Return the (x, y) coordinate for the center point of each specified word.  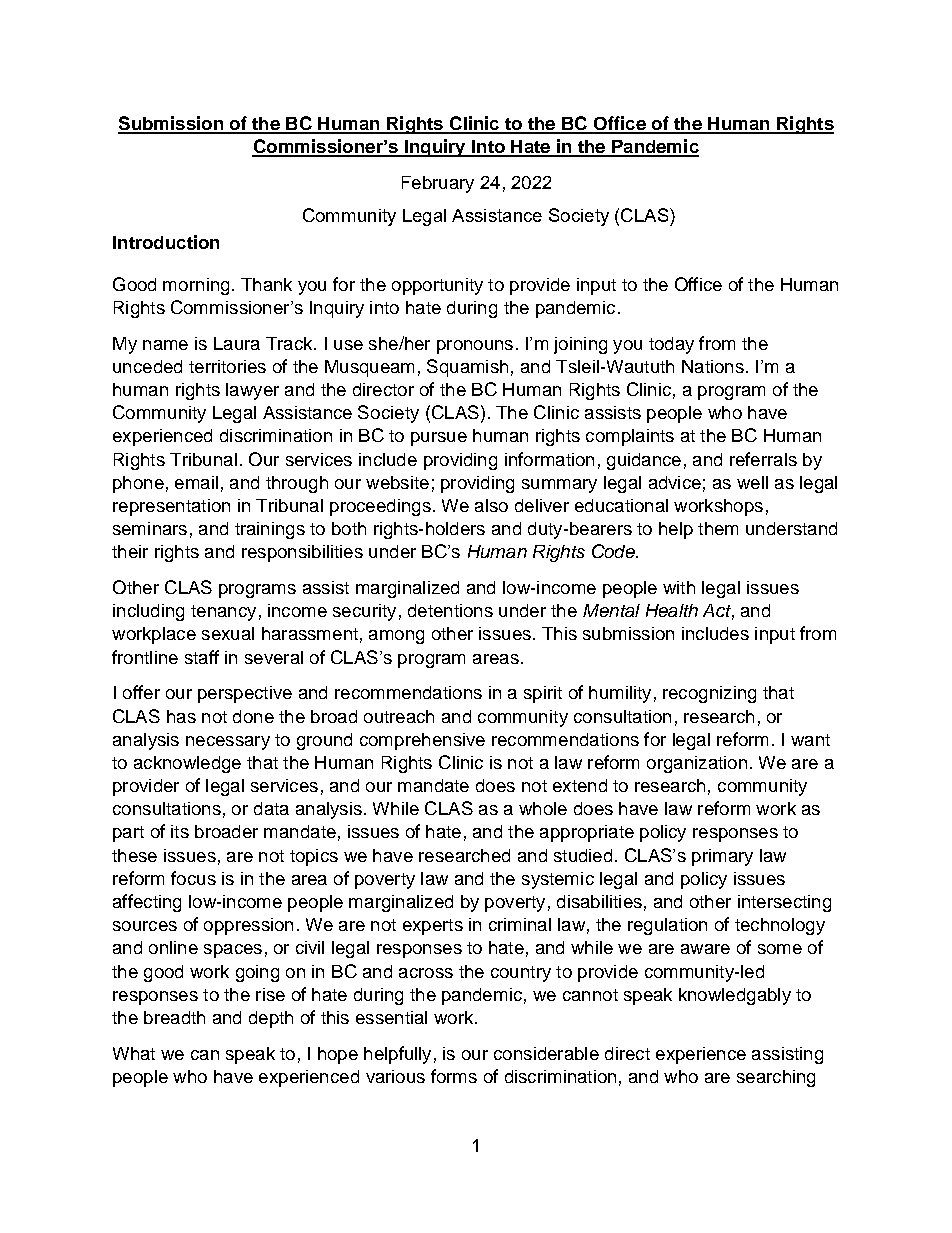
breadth (174, 1017)
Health (672, 610)
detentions (450, 610)
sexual (228, 633)
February (438, 184)
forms (454, 1076)
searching (776, 1078)
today (671, 345)
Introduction (166, 242)
